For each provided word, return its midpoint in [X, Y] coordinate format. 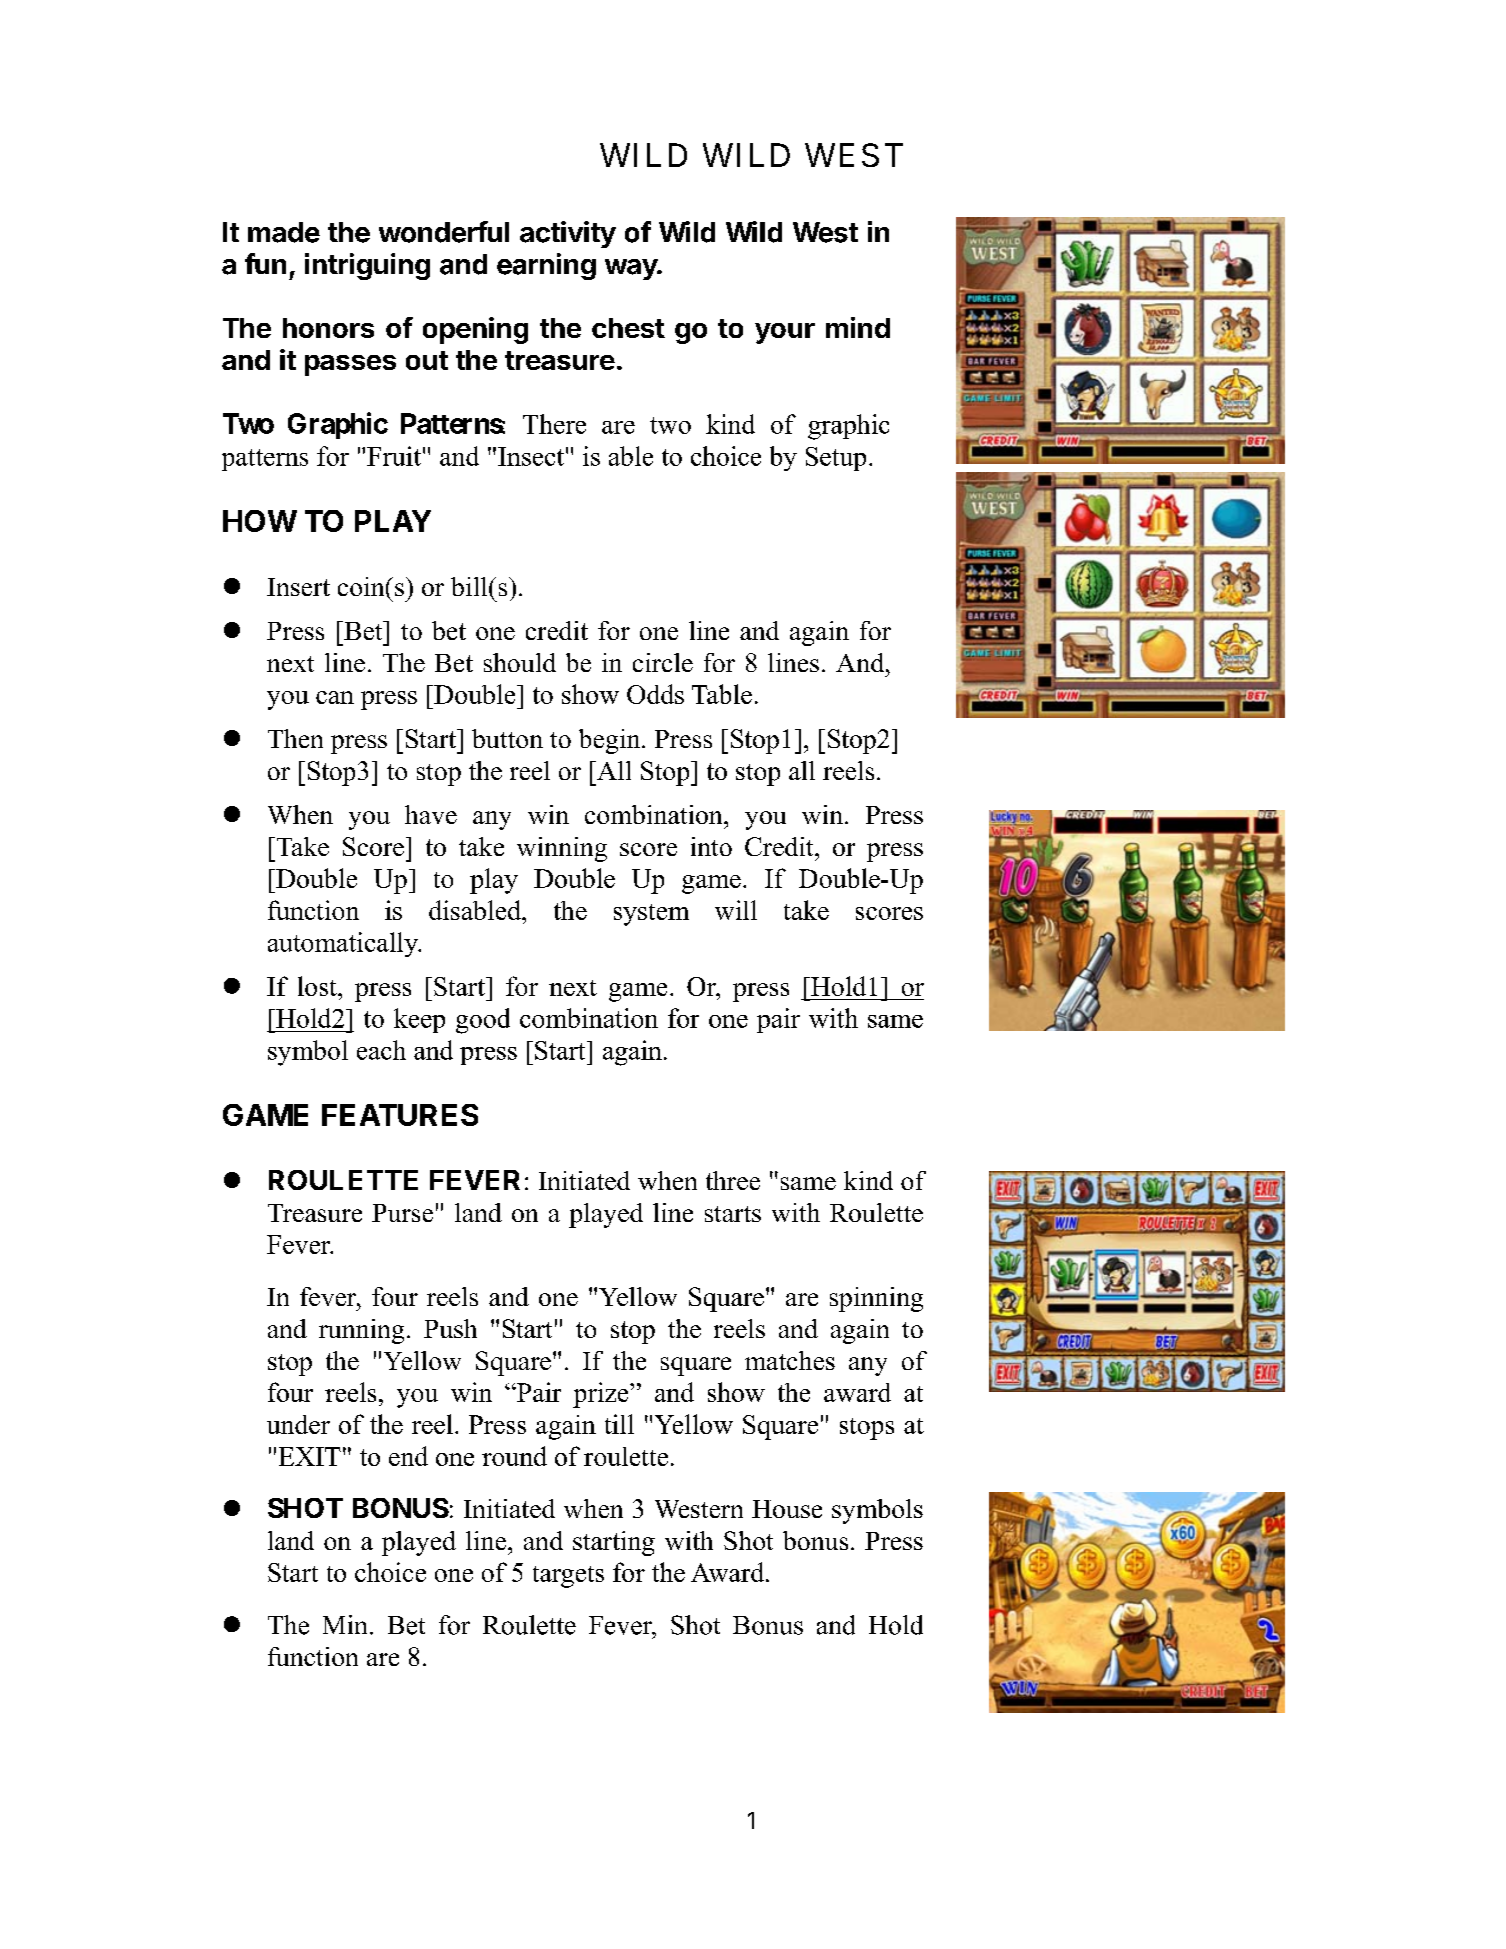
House [787, 1509]
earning [546, 266]
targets [568, 1577]
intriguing [367, 266]
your [785, 333]
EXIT [310, 1456]
